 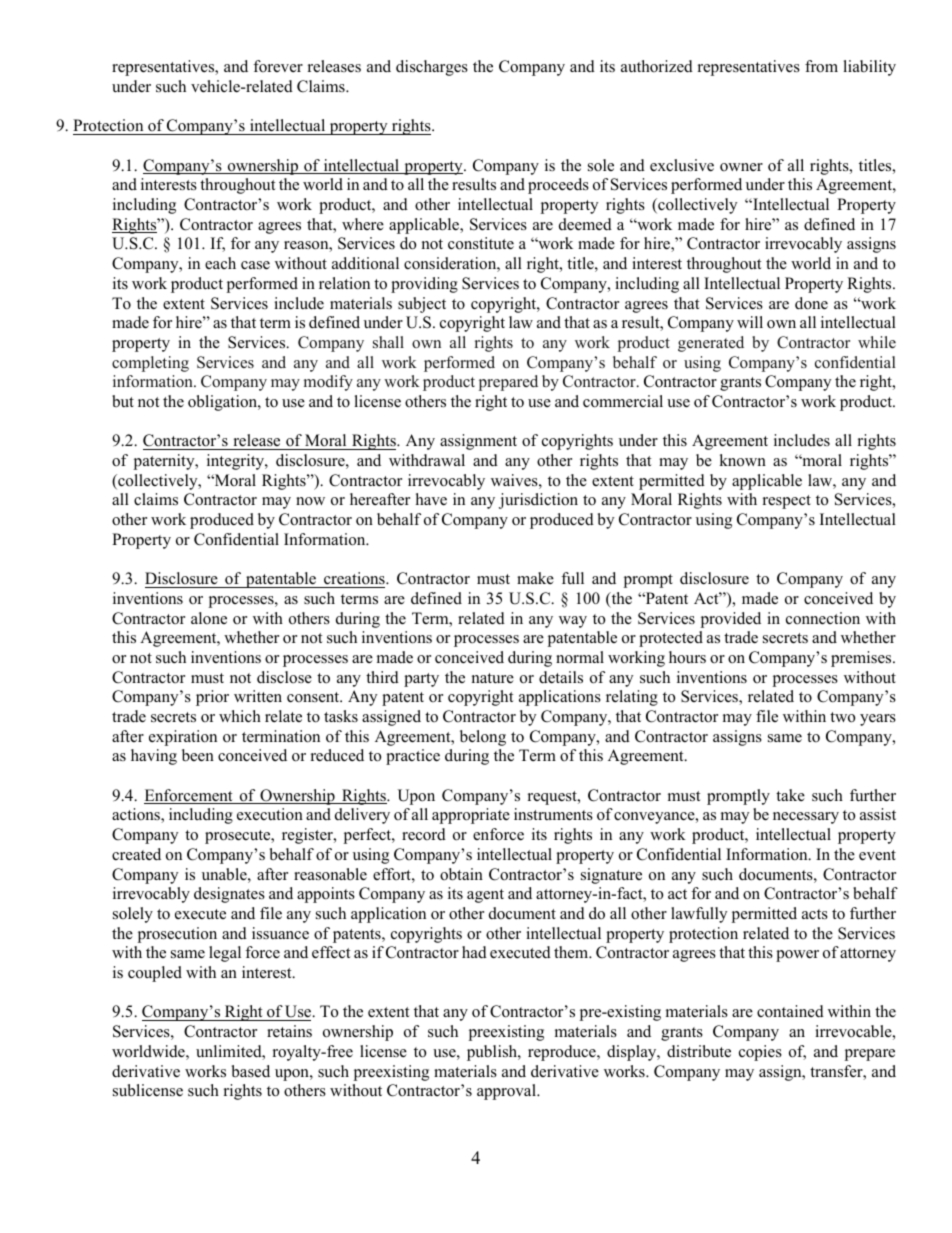 I want to click on make, so click(x=535, y=578).
